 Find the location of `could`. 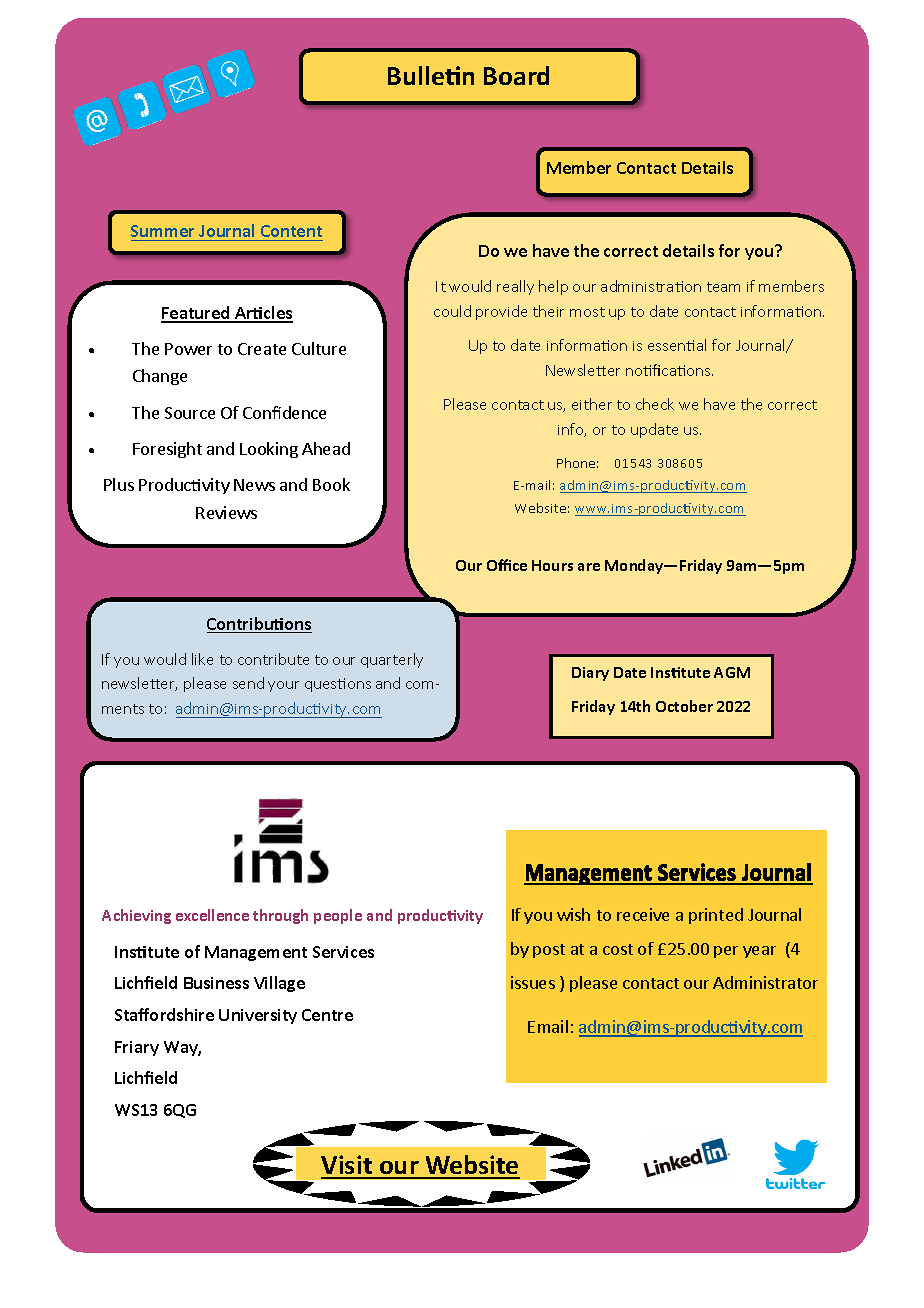

could is located at coordinates (452, 311).
